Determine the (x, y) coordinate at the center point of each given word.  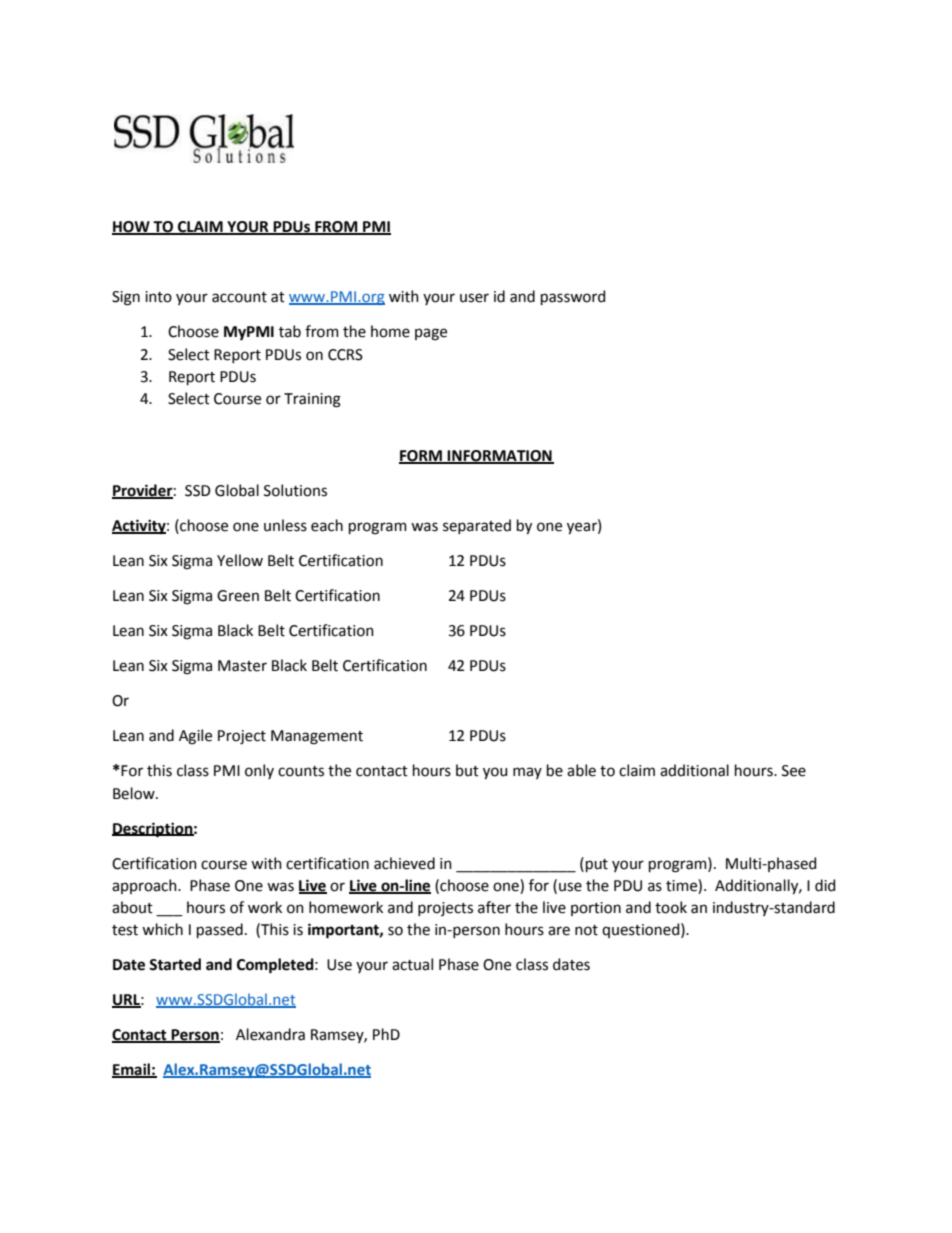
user (474, 298)
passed (220, 930)
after (494, 907)
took (671, 907)
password (573, 297)
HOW (132, 228)
